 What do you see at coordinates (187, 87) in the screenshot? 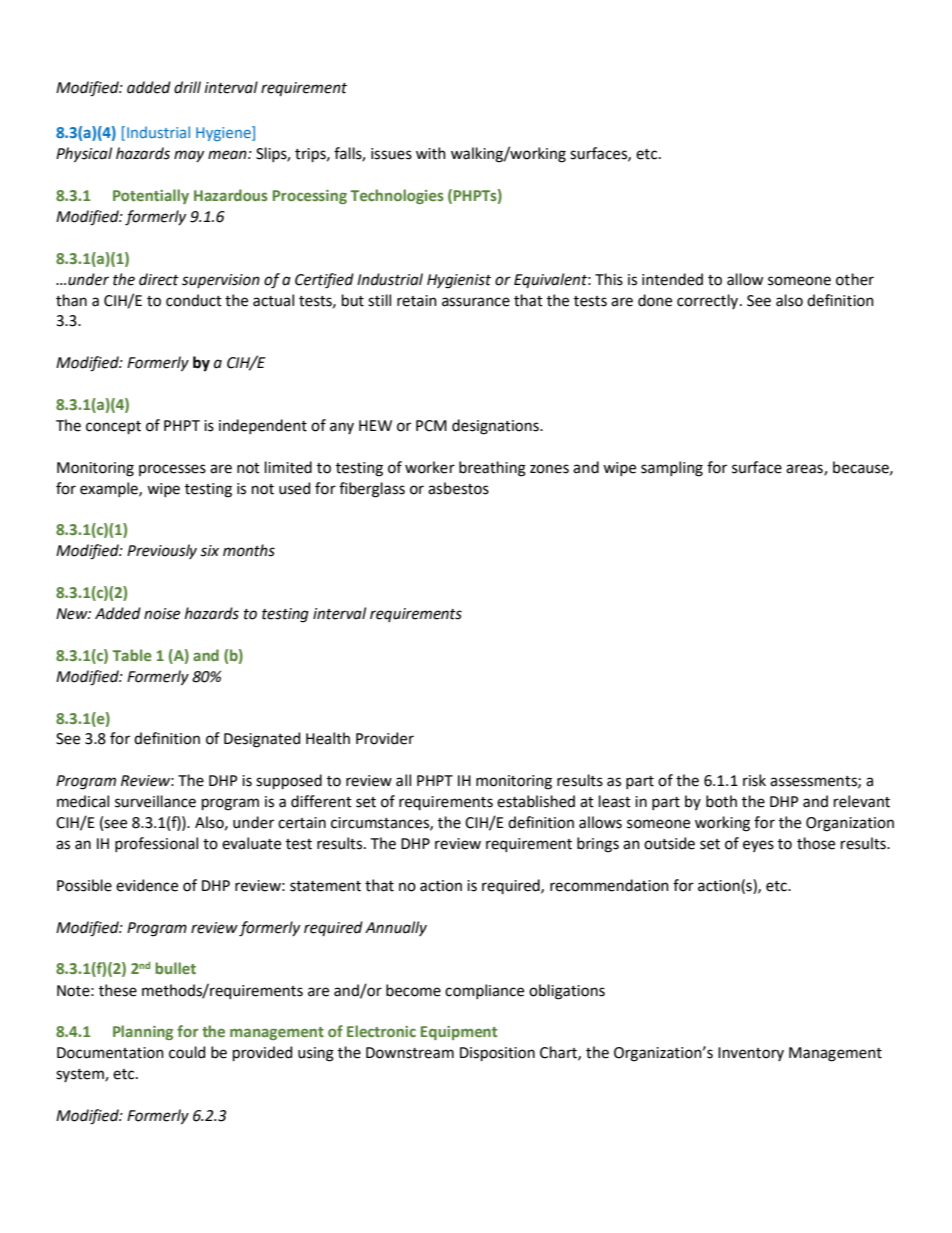
I see `drill` at bounding box center [187, 87].
